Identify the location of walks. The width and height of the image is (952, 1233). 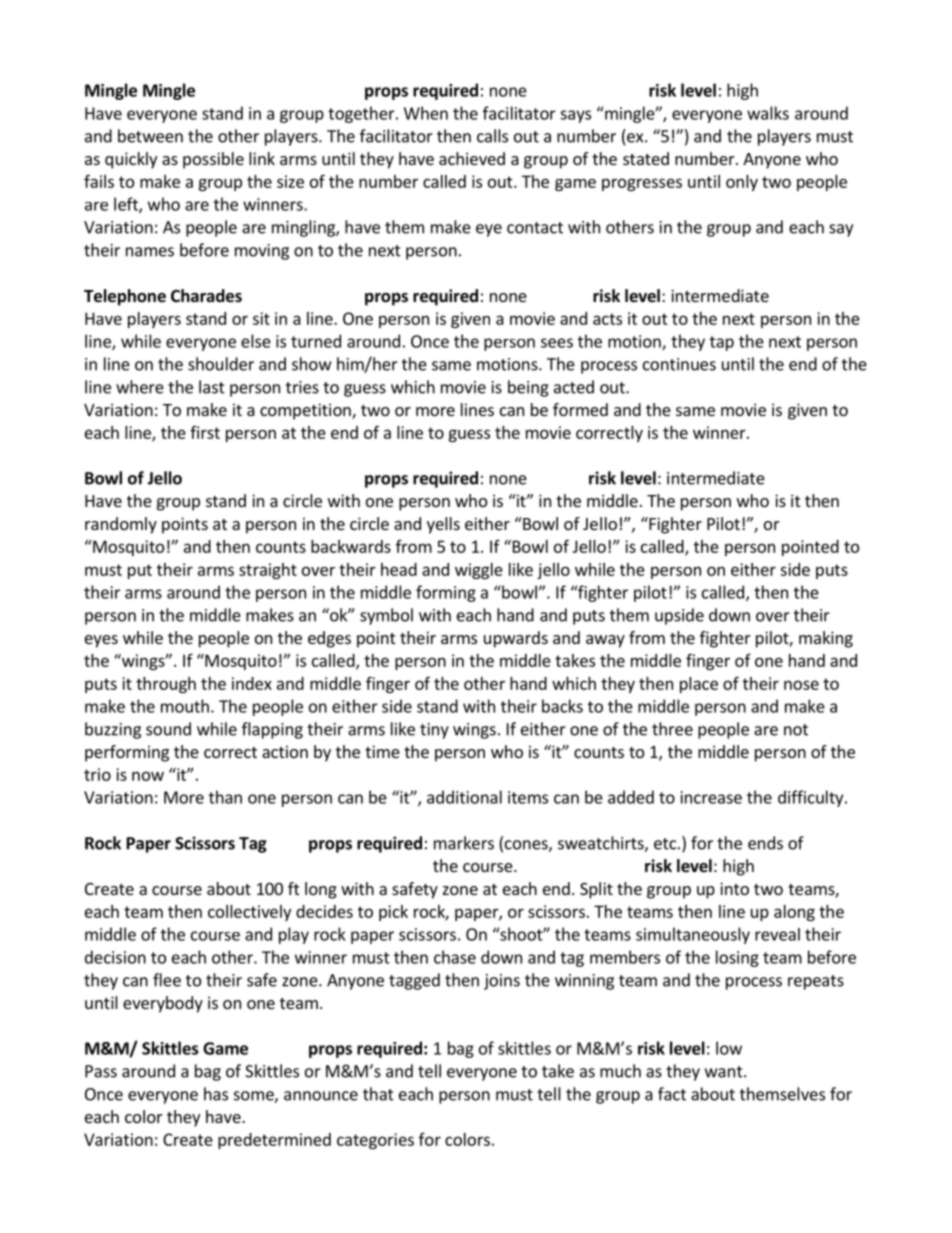
(768, 113).
